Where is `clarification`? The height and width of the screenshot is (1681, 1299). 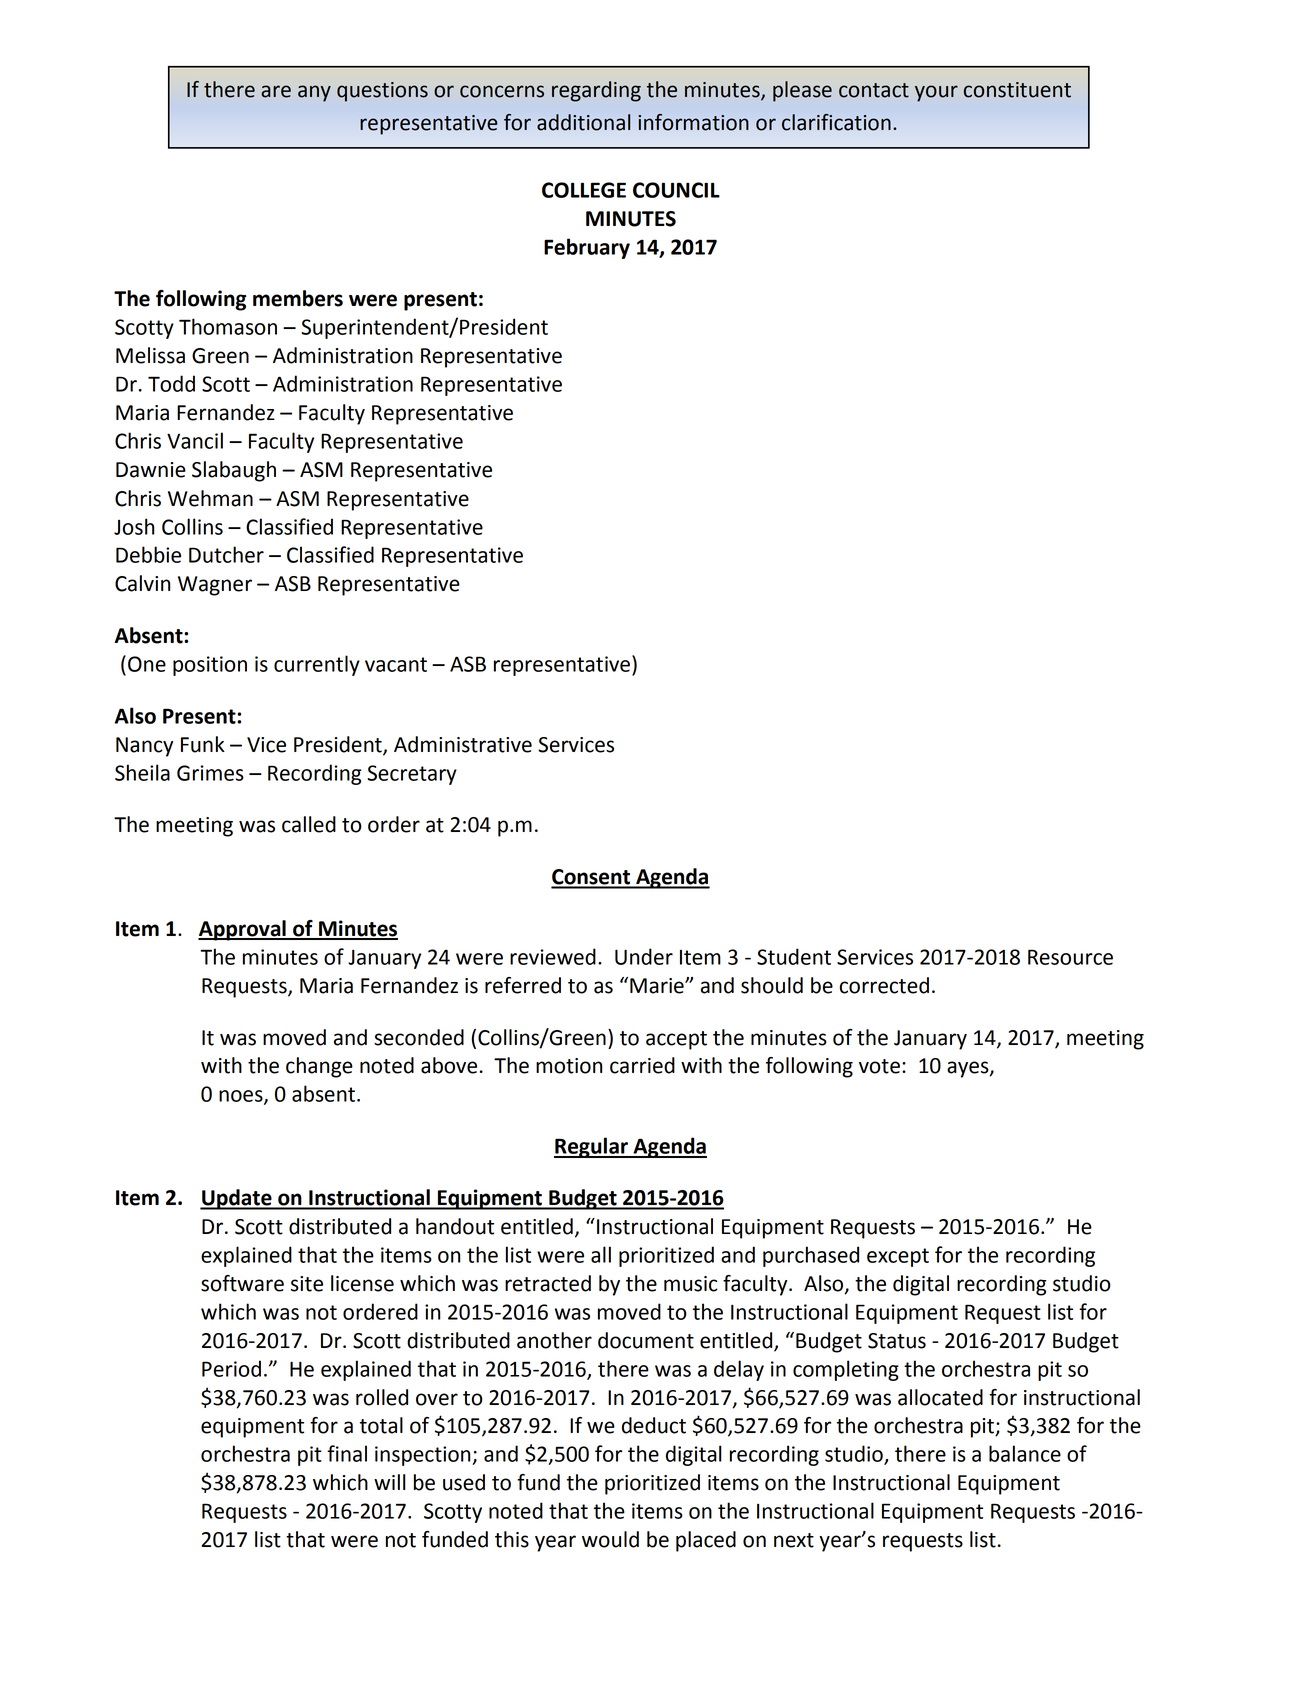
clarification is located at coordinates (836, 122).
